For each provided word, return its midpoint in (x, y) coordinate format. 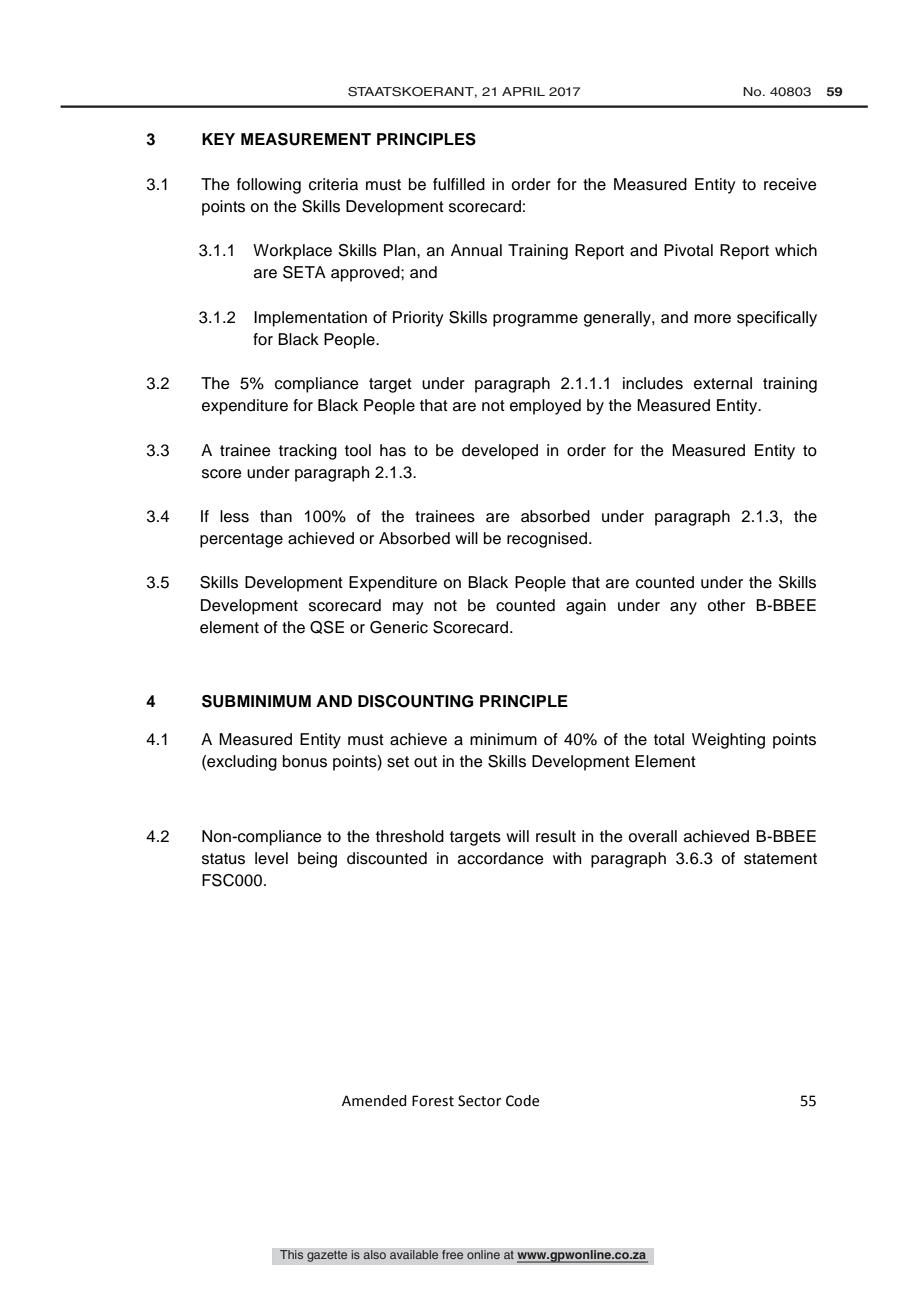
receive (790, 184)
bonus (305, 761)
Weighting (728, 741)
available (414, 1255)
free (453, 1255)
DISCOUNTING (415, 701)
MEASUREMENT (306, 139)
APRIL (523, 91)
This (292, 1255)
